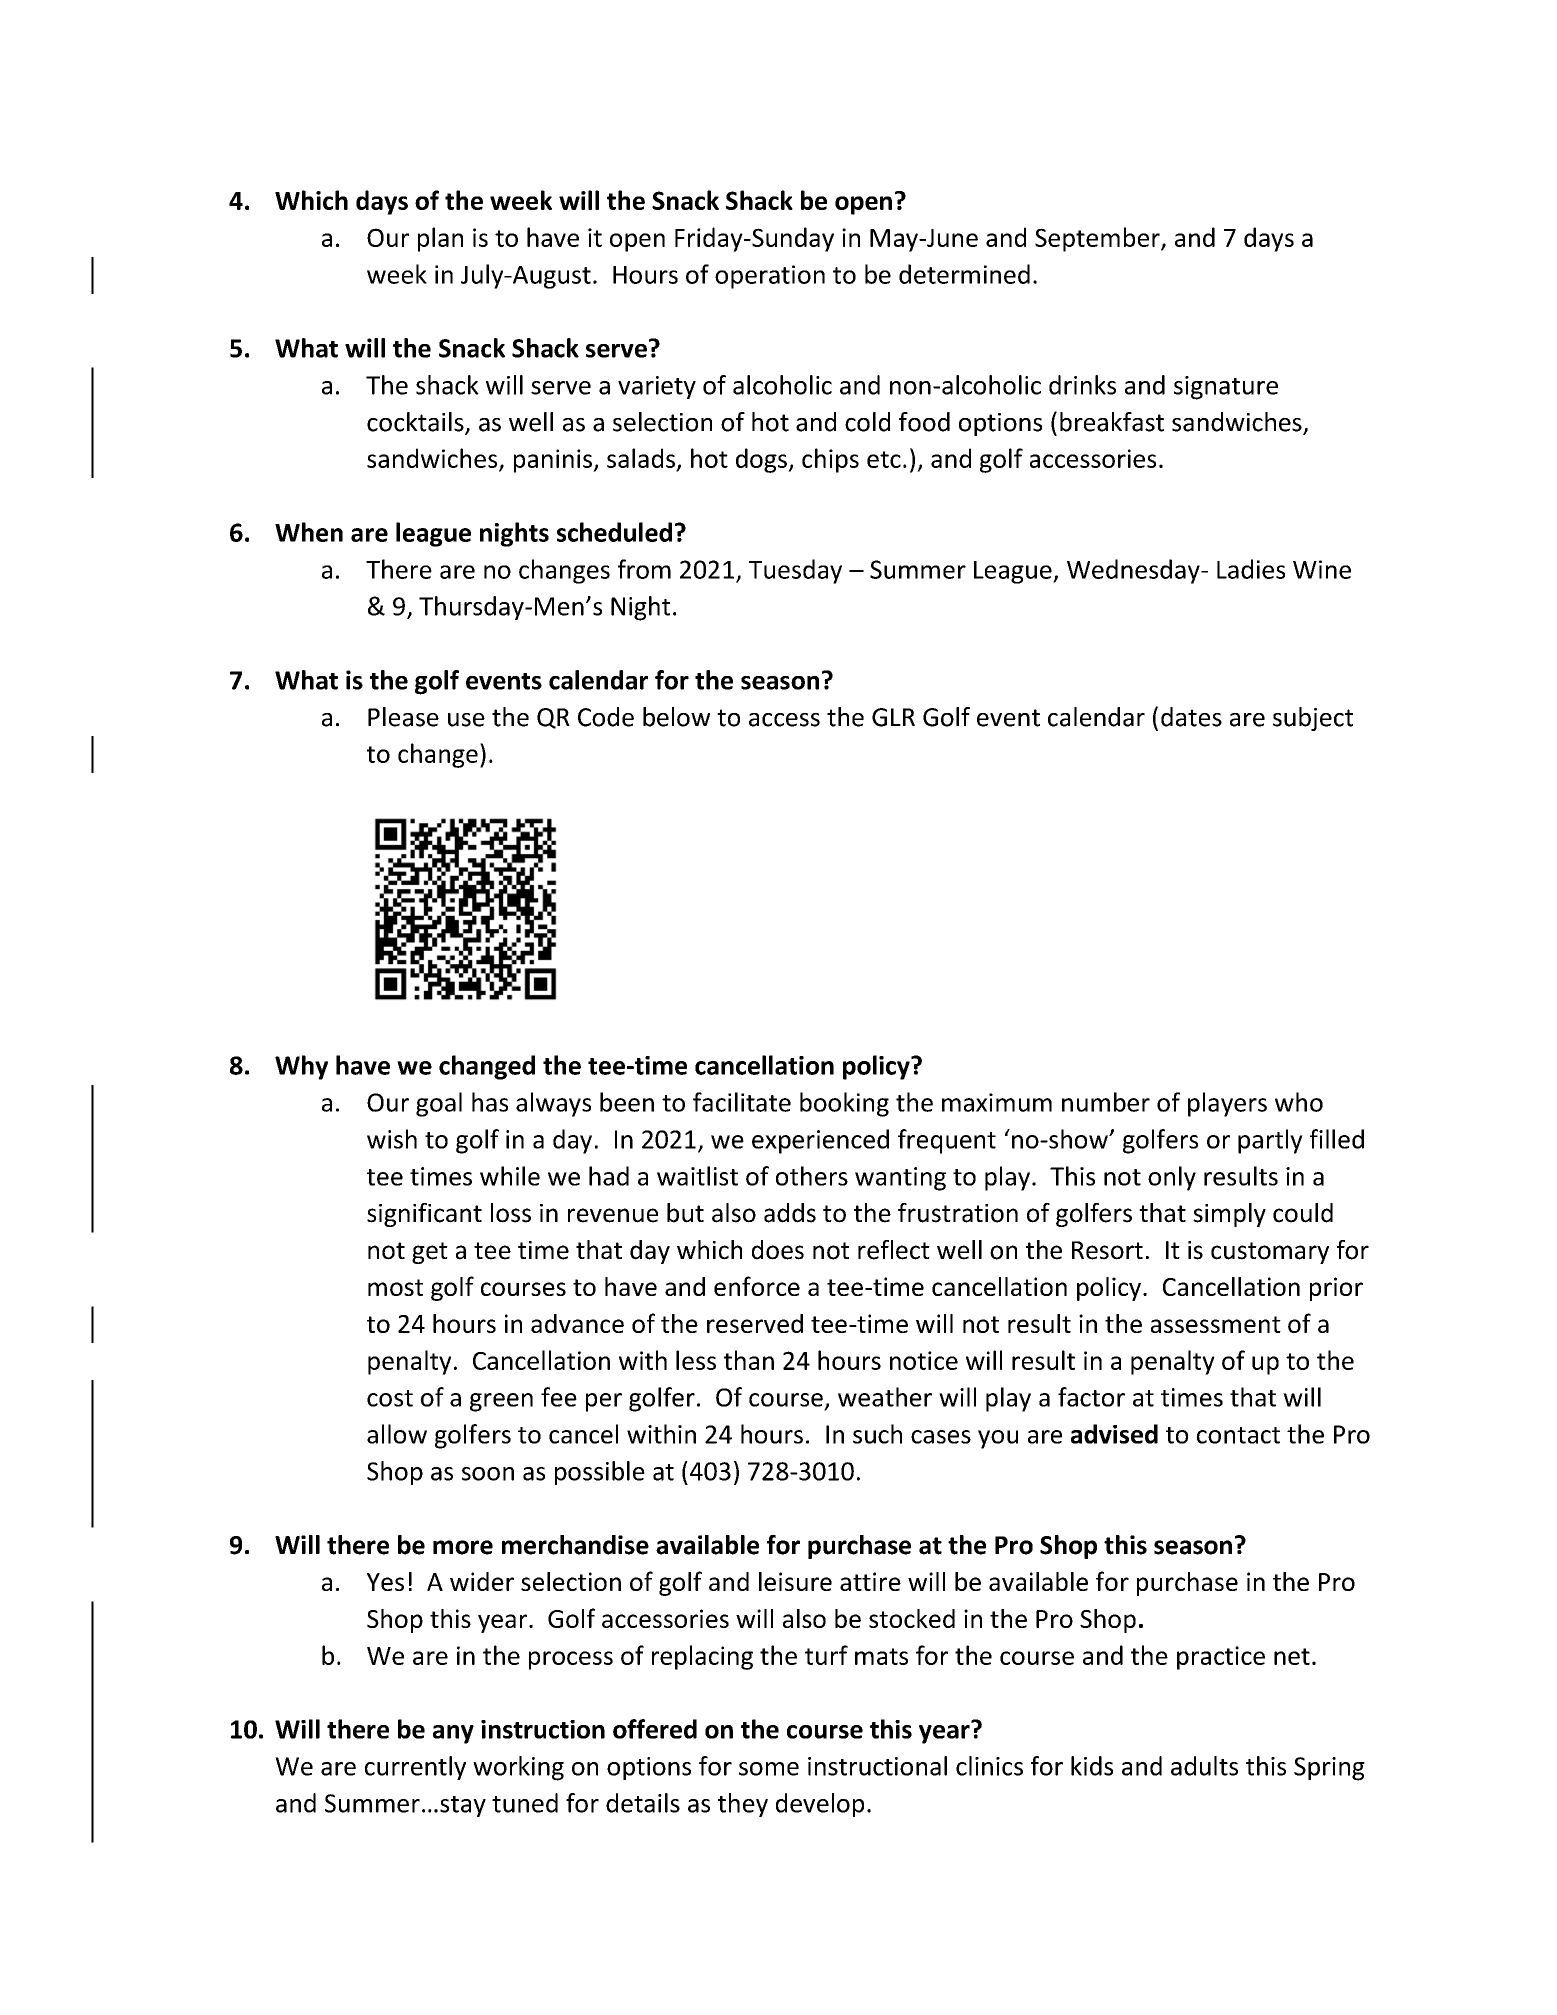 The width and height of the screenshot is (1557, 2015). I want to click on dates, so click(1191, 717).
